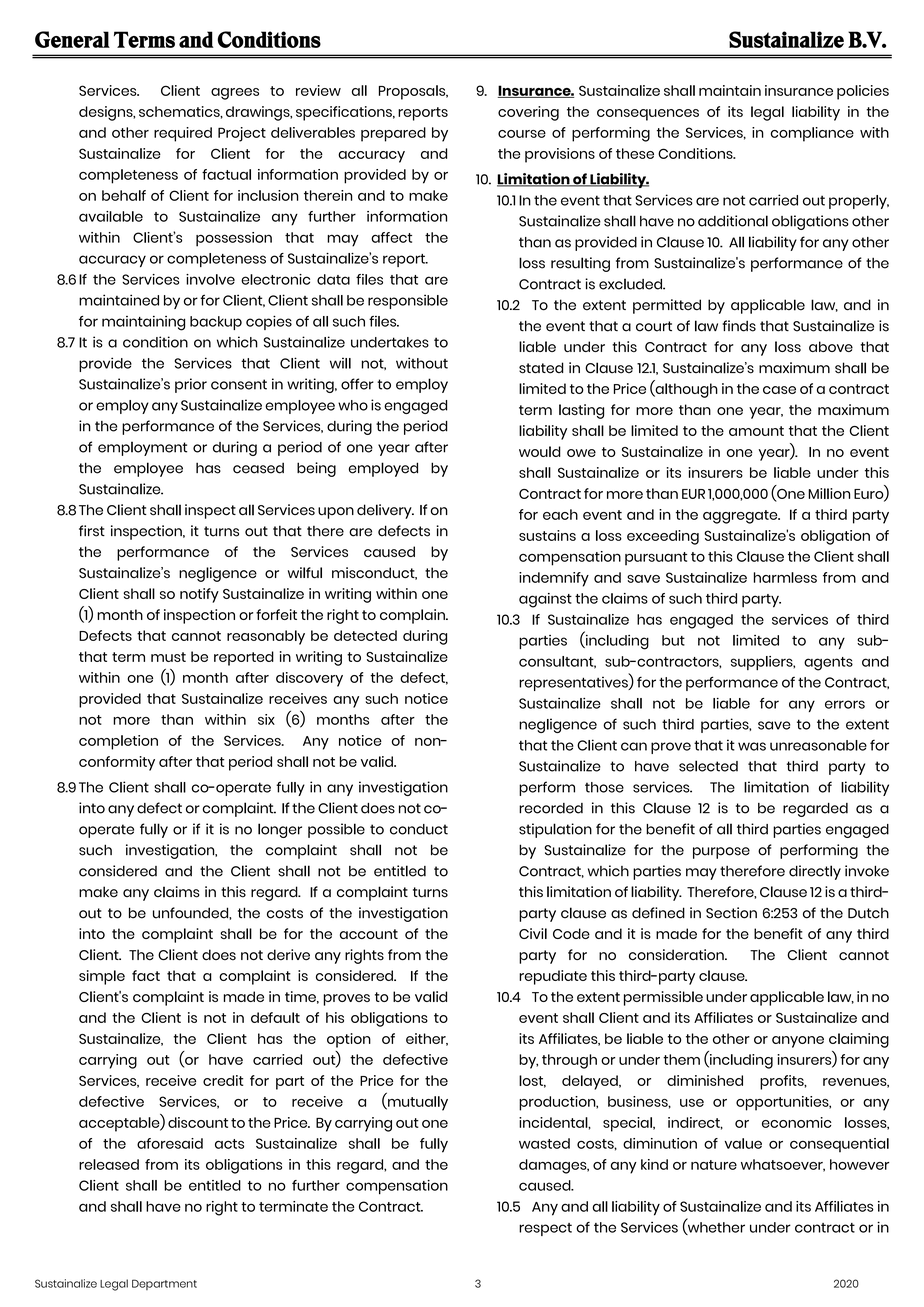  I want to click on must, so click(168, 657).
